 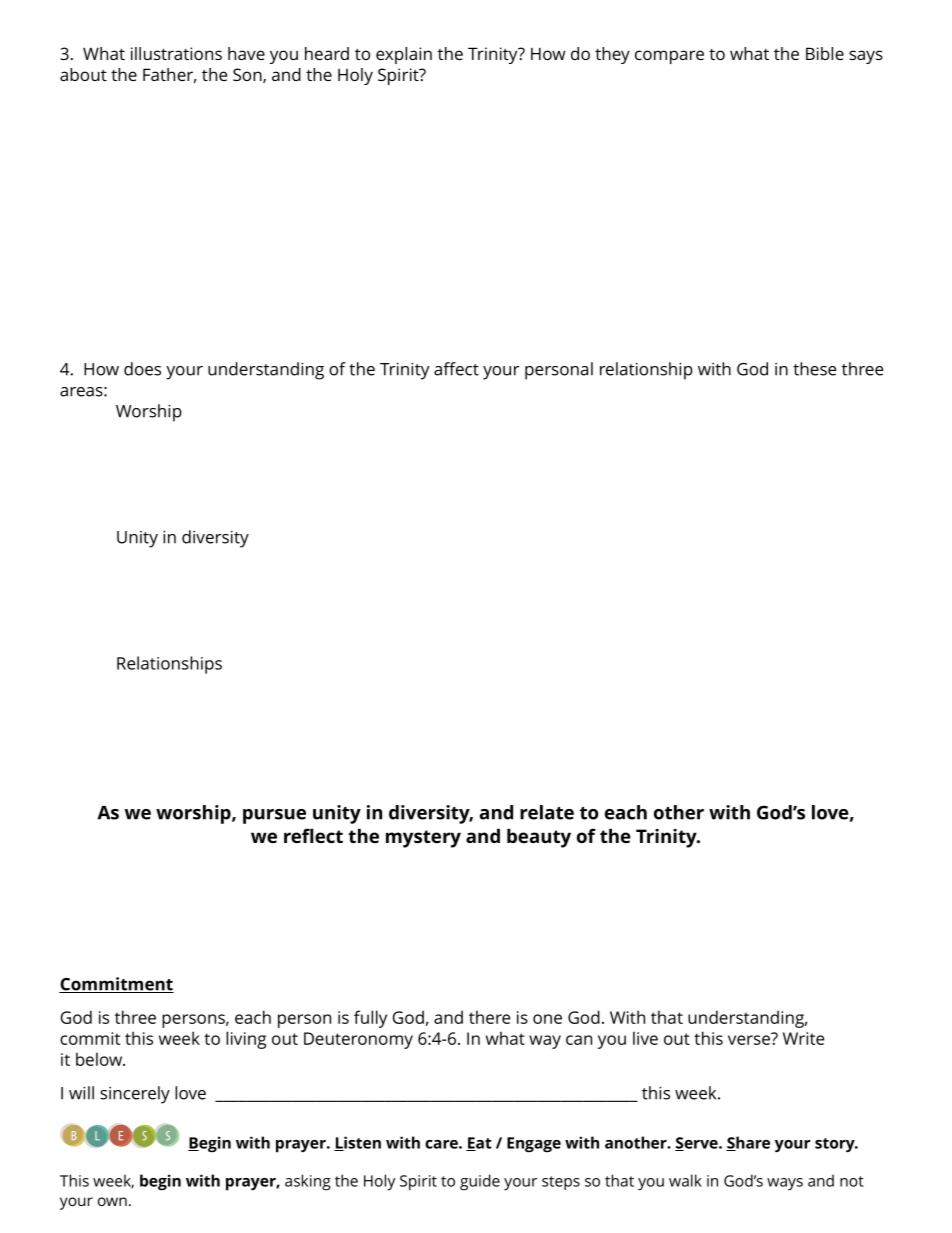 What do you see at coordinates (274, 816) in the screenshot?
I see `pursue` at bounding box center [274, 816].
